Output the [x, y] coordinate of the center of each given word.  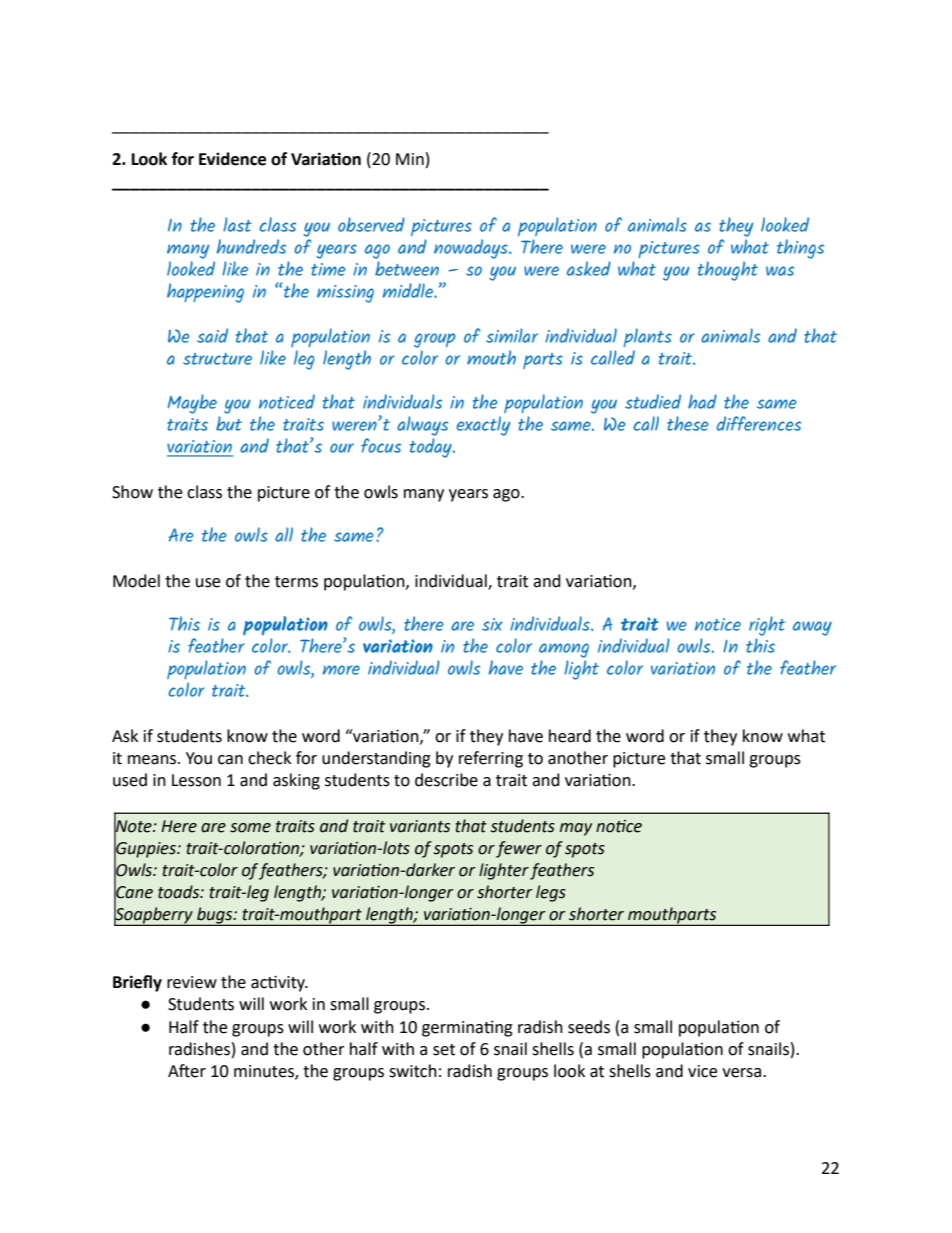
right [767, 626]
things [800, 249]
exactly [483, 426]
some [250, 828]
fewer [519, 849]
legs [551, 893]
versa [743, 1073]
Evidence [232, 159]
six [492, 624]
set [444, 1050]
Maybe [192, 404]
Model [136, 581]
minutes [265, 1072]
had [702, 401]
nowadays [472, 249]
